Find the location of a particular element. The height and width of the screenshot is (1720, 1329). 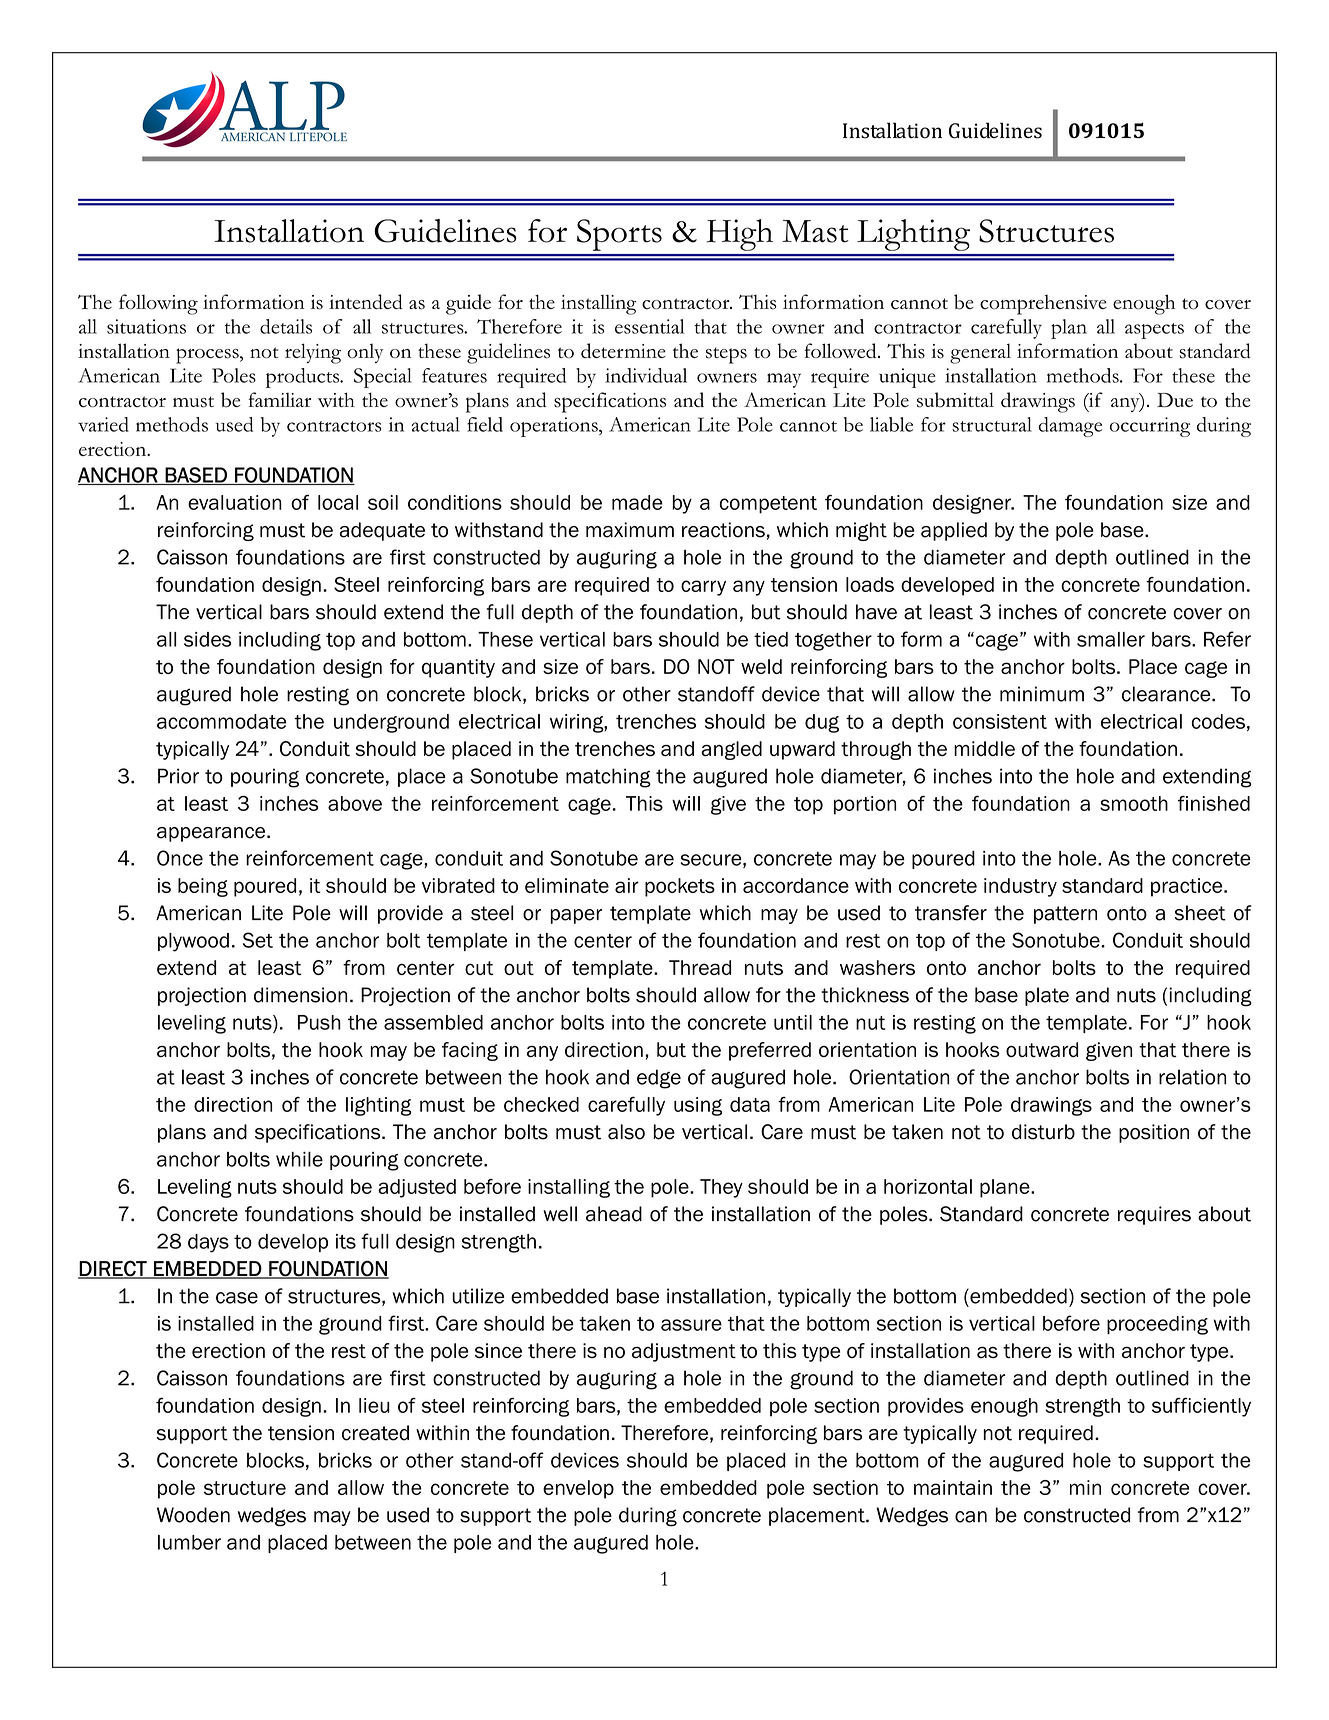

pattern is located at coordinates (1065, 915).
